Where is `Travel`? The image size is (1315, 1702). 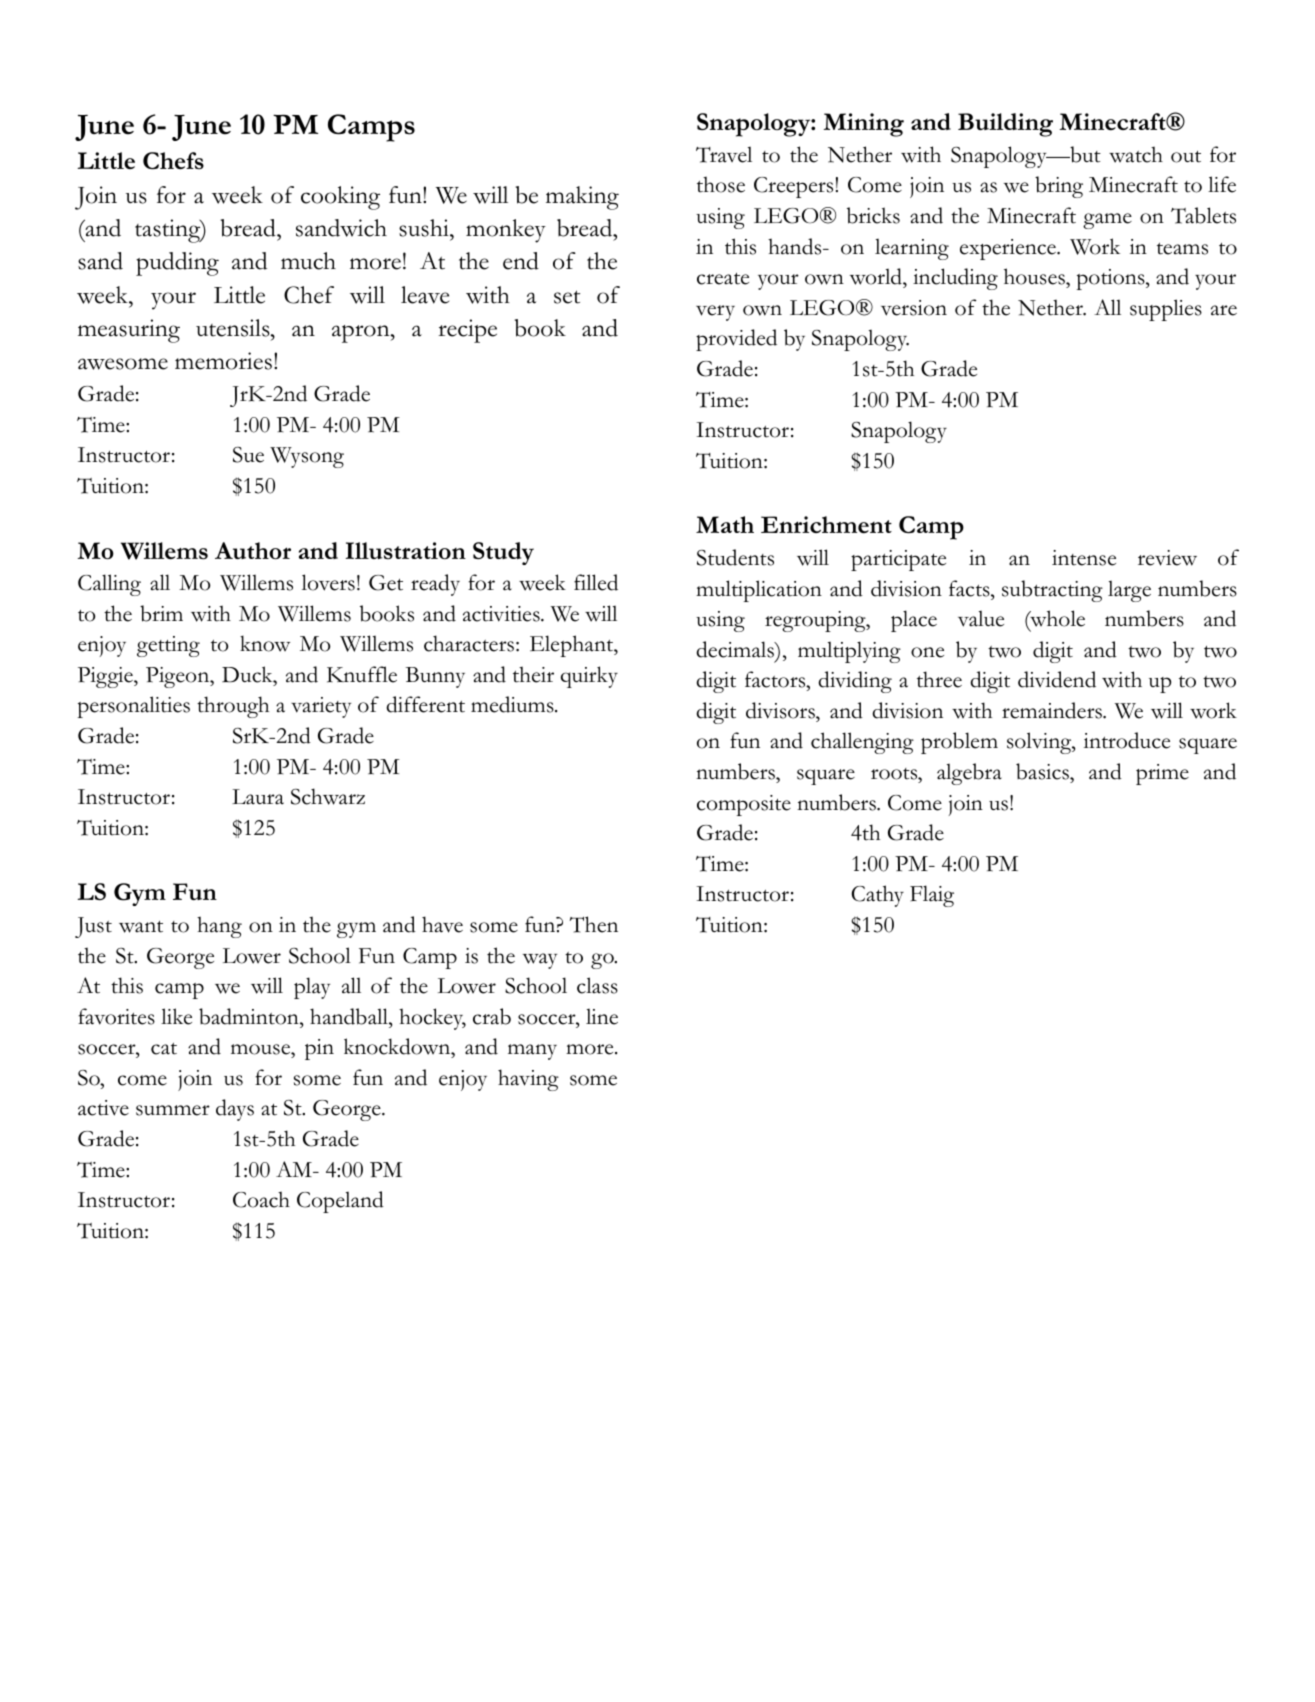
Travel is located at coordinates (724, 154).
